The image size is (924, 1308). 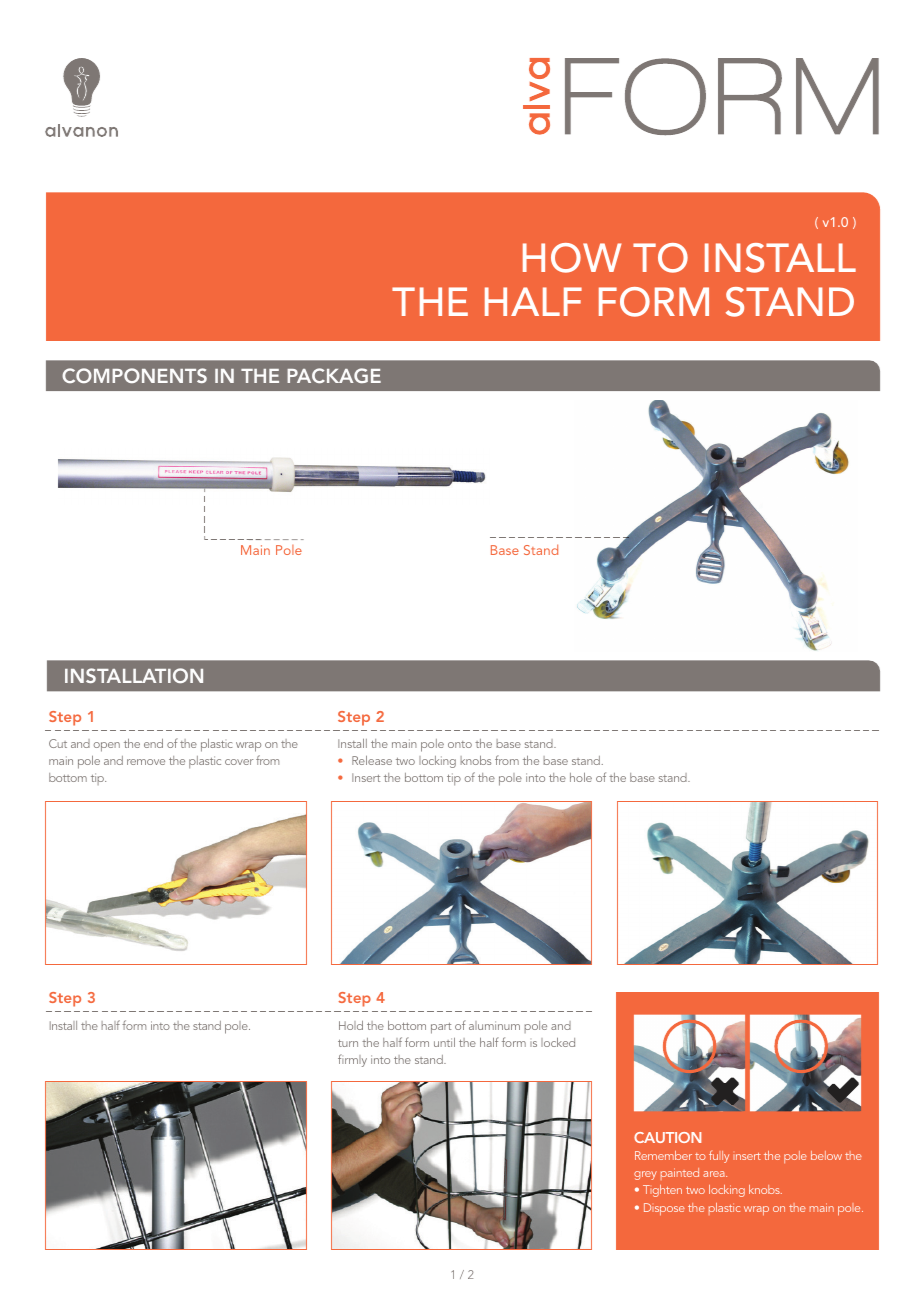 What do you see at coordinates (441, 1028) in the document?
I see `part` at bounding box center [441, 1028].
